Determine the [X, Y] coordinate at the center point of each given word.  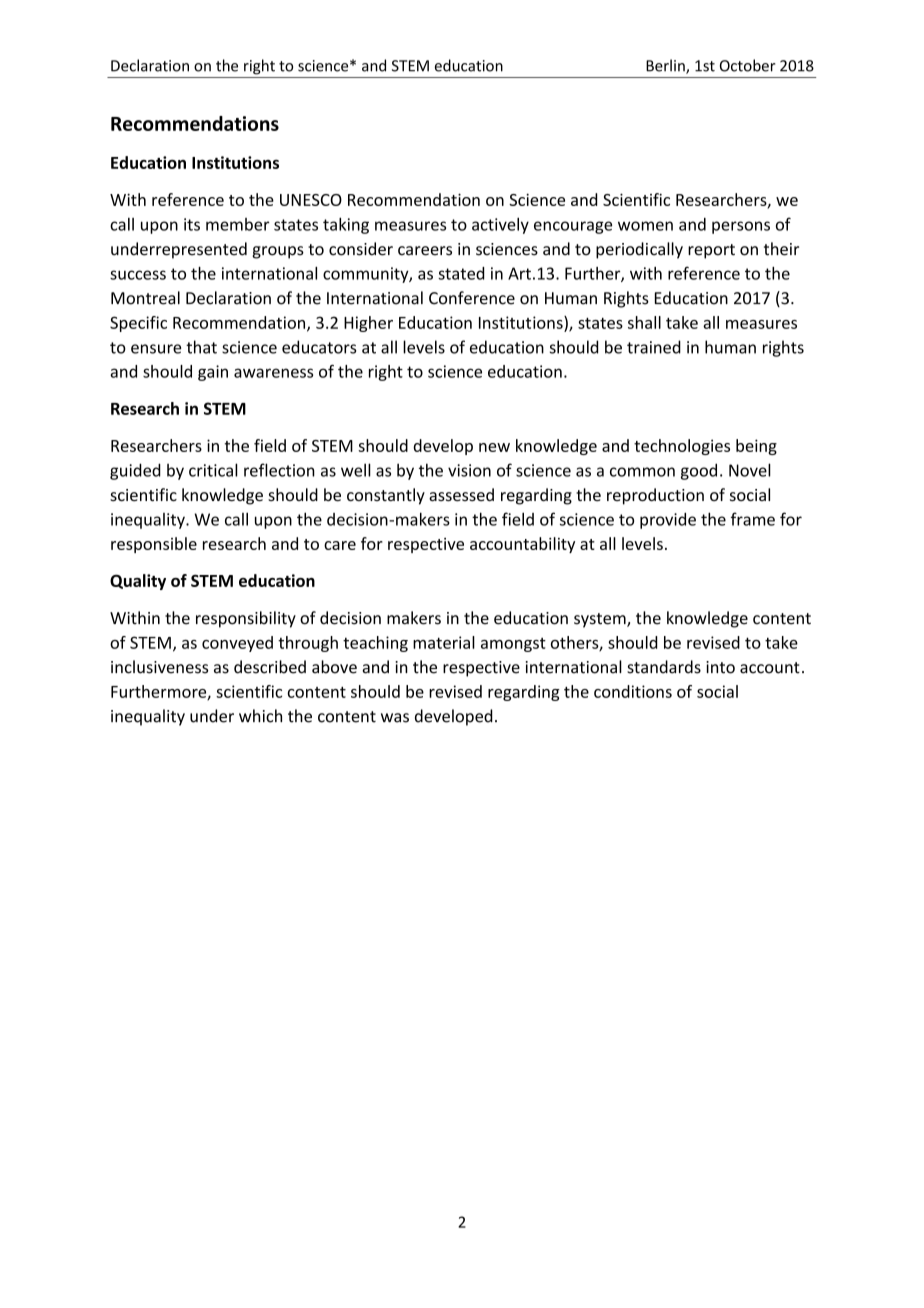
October [748, 65]
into [720, 667]
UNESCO [311, 200]
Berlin [666, 66]
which [260, 716]
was [395, 718]
